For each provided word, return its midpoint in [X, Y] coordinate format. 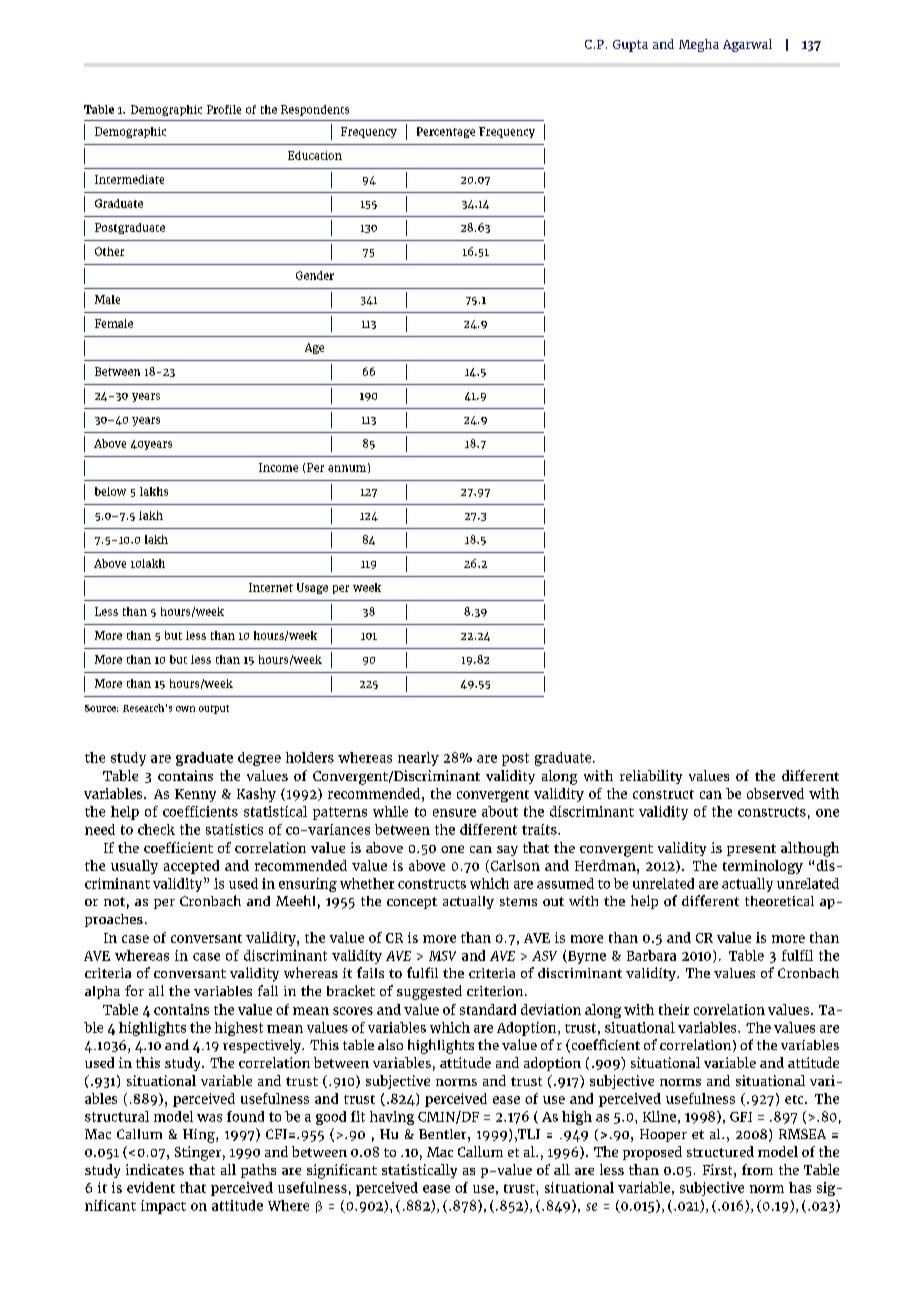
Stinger [198, 1153]
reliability [651, 777]
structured [720, 1151]
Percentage [446, 132]
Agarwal [747, 45]
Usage [312, 588]
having [392, 1118]
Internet [271, 587]
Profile [224, 109]
